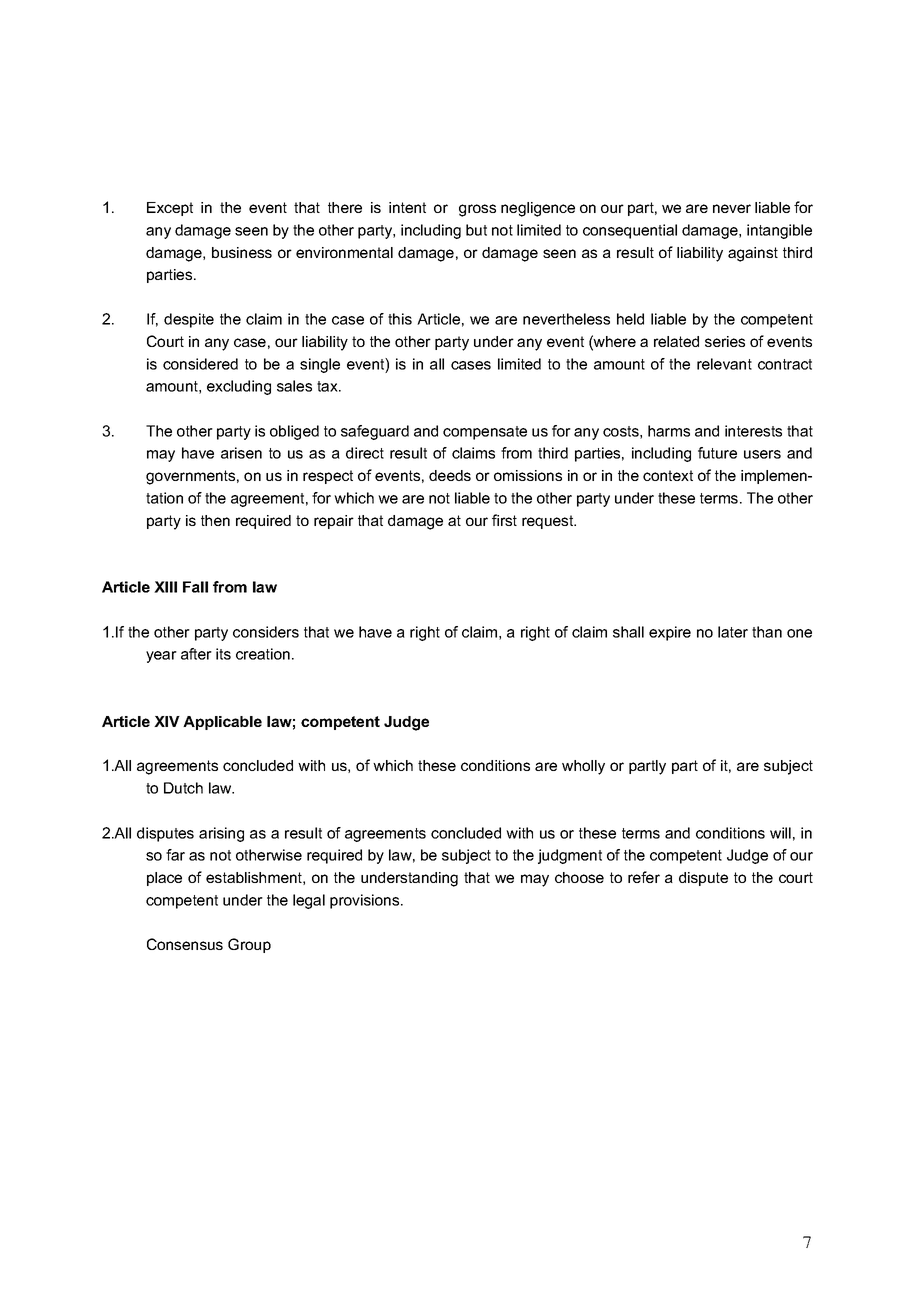 This page has height=1308, width=924. What do you see at coordinates (583, 767) in the page?
I see `wholly` at bounding box center [583, 767].
